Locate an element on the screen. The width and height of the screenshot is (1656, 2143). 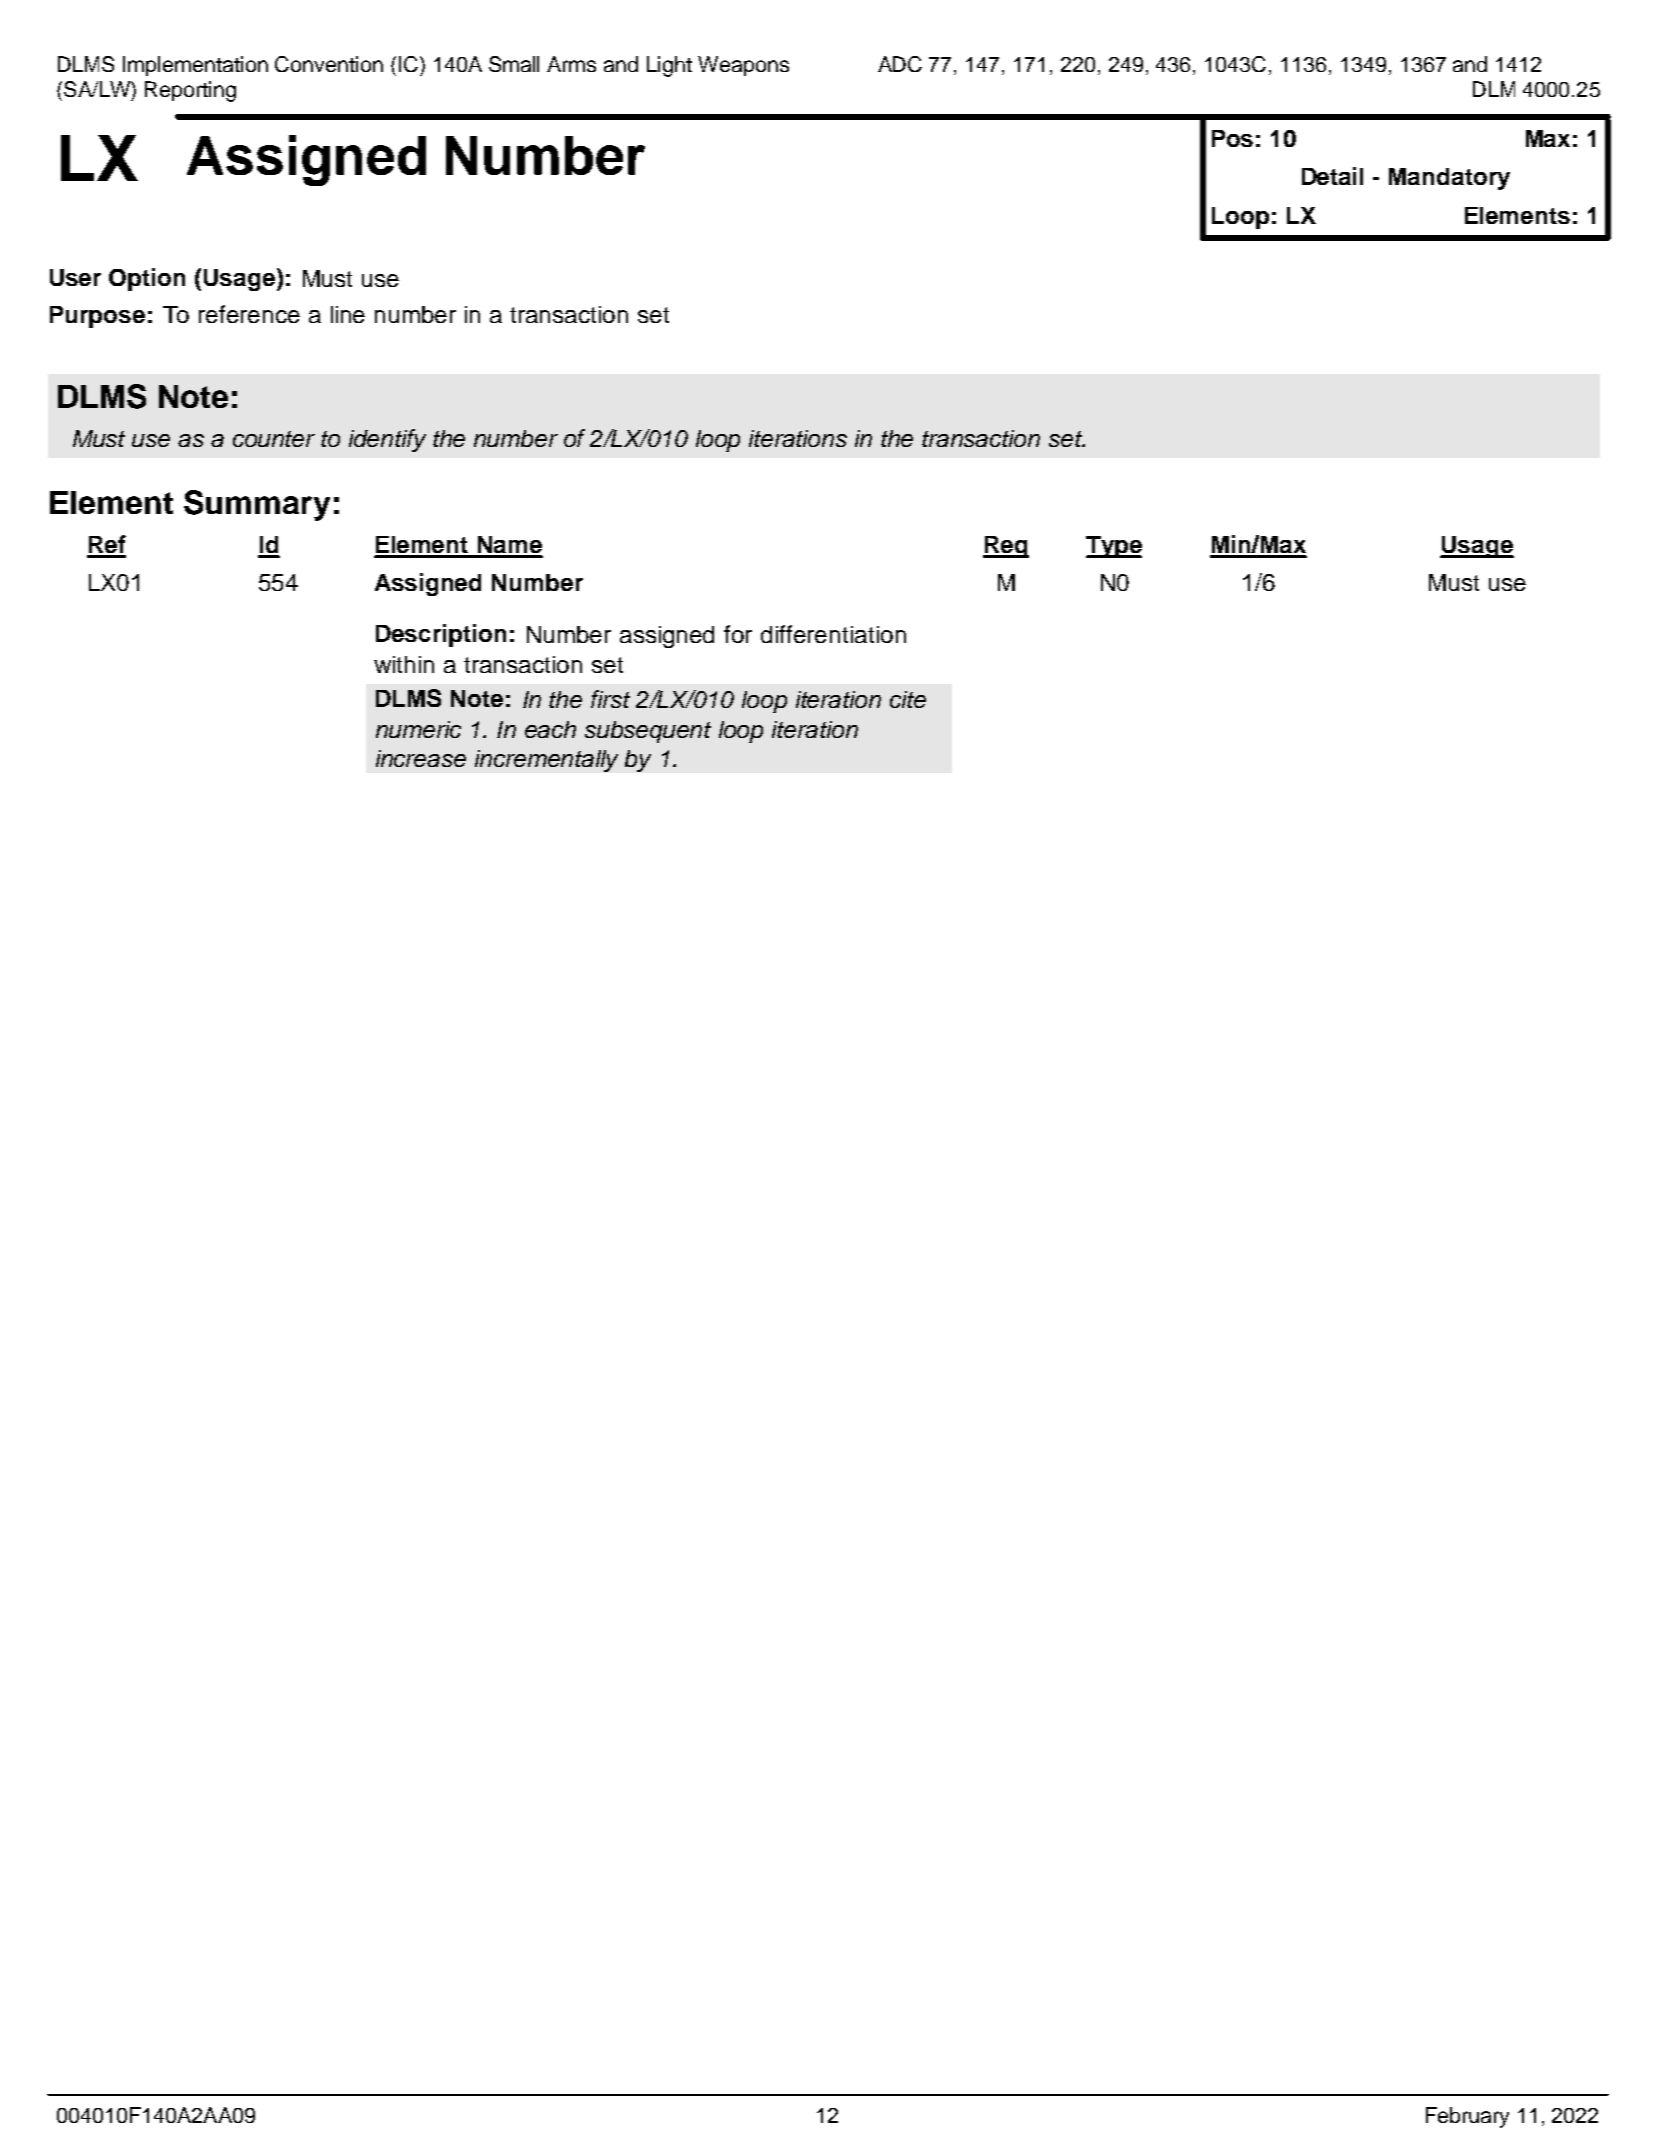
each is located at coordinates (550, 729).
